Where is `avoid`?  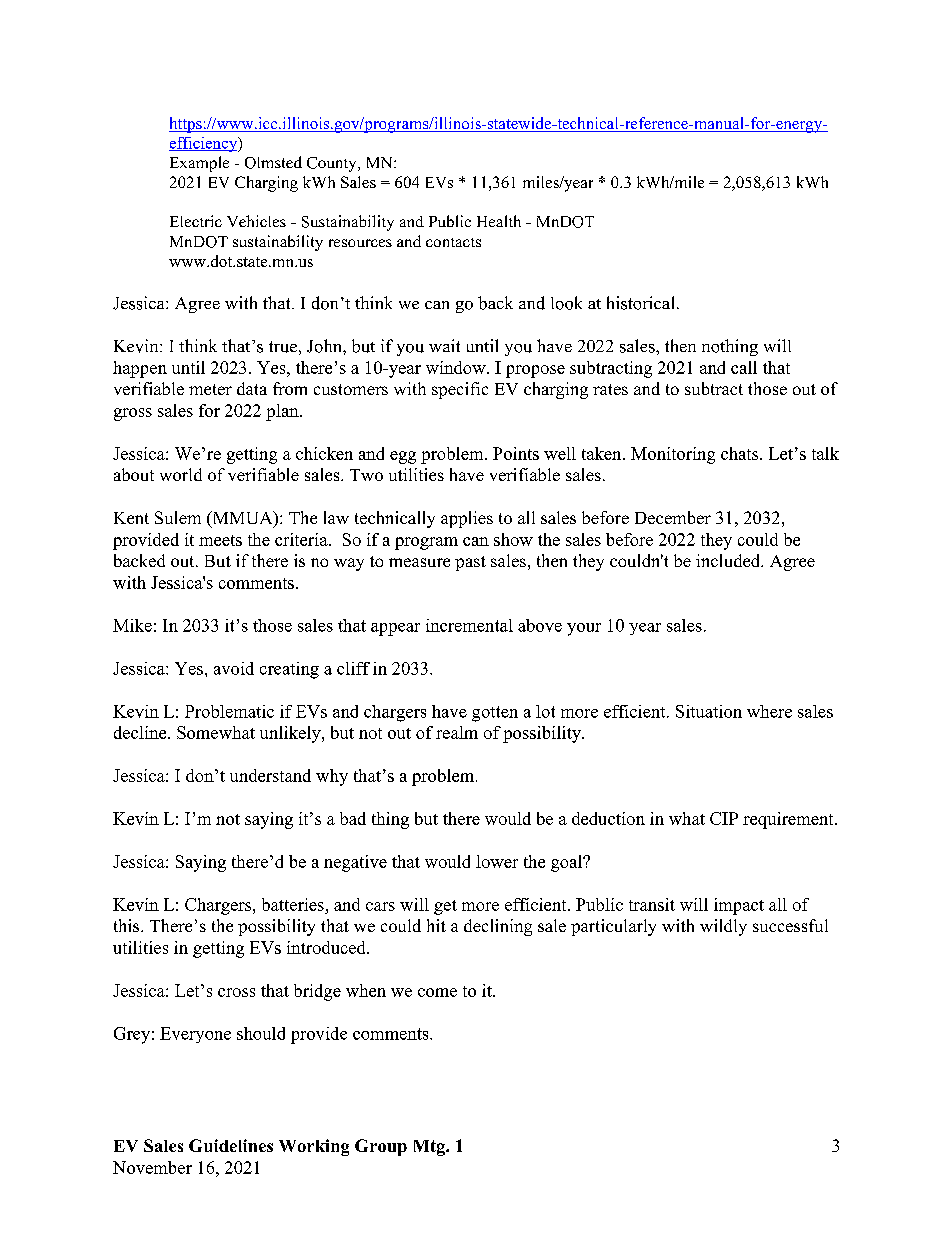
avoid is located at coordinates (234, 668).
